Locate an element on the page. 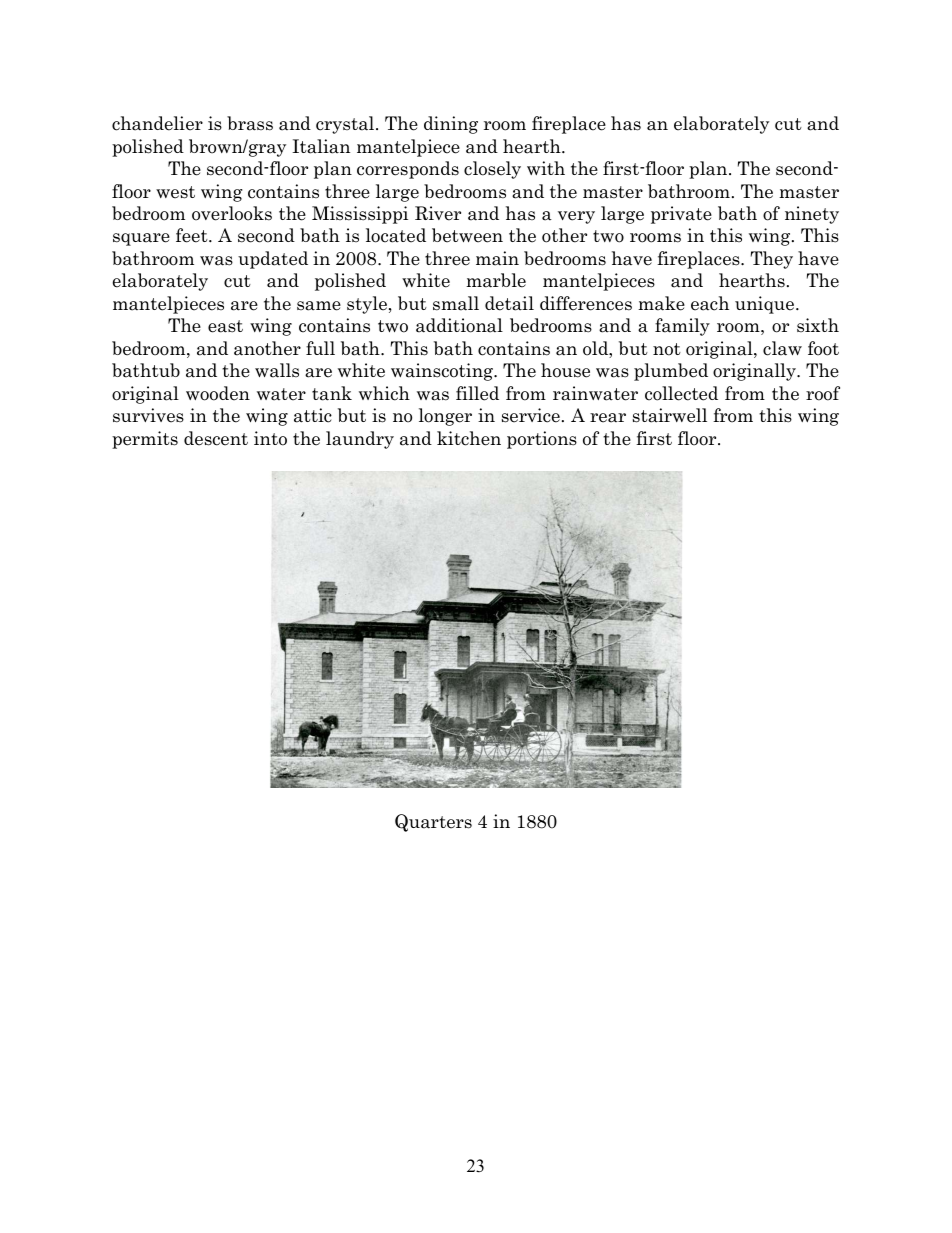 Image resolution: width=952 pixels, height=1233 pixels. brass is located at coordinates (250, 123).
